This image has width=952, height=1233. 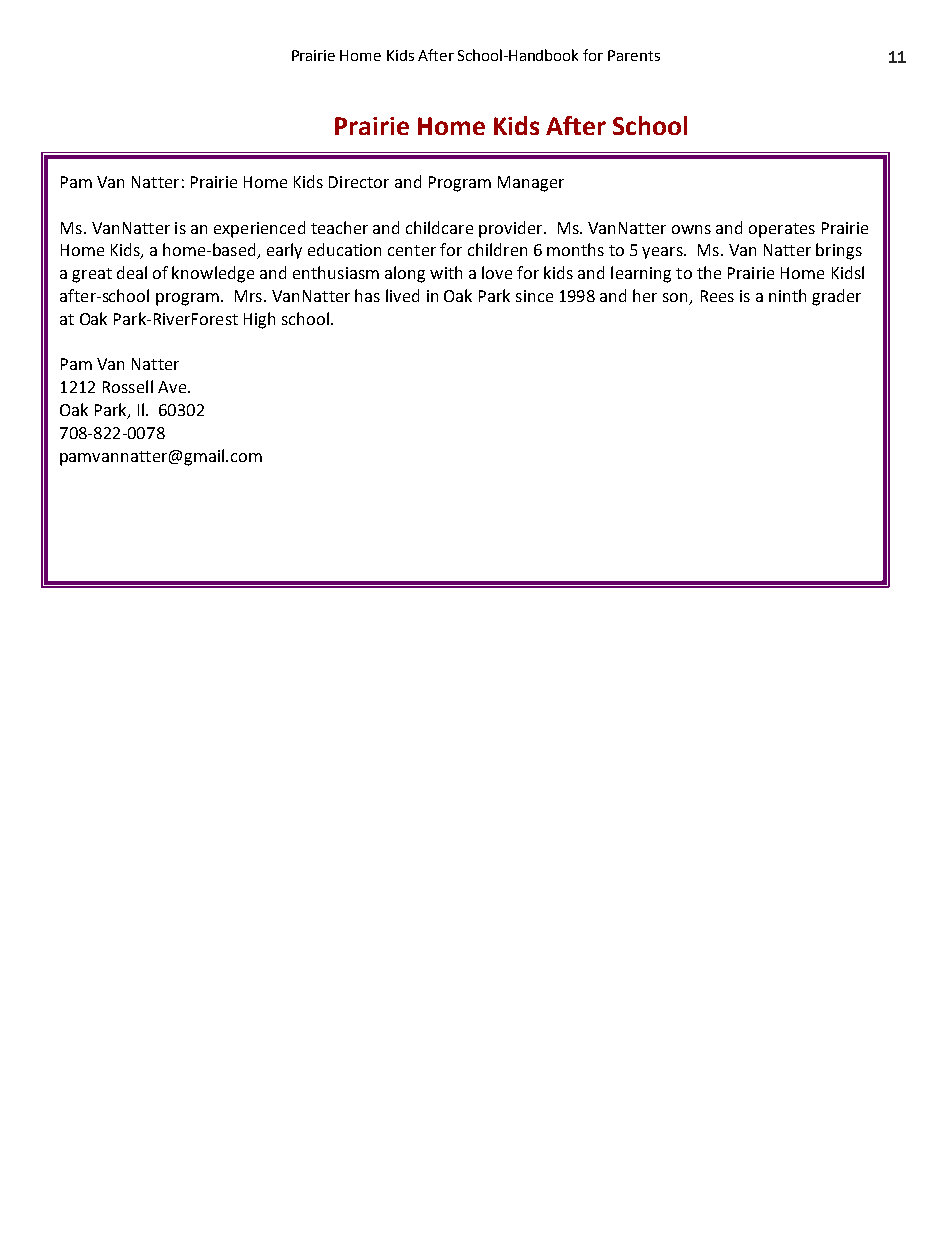 I want to click on High, so click(x=259, y=320).
